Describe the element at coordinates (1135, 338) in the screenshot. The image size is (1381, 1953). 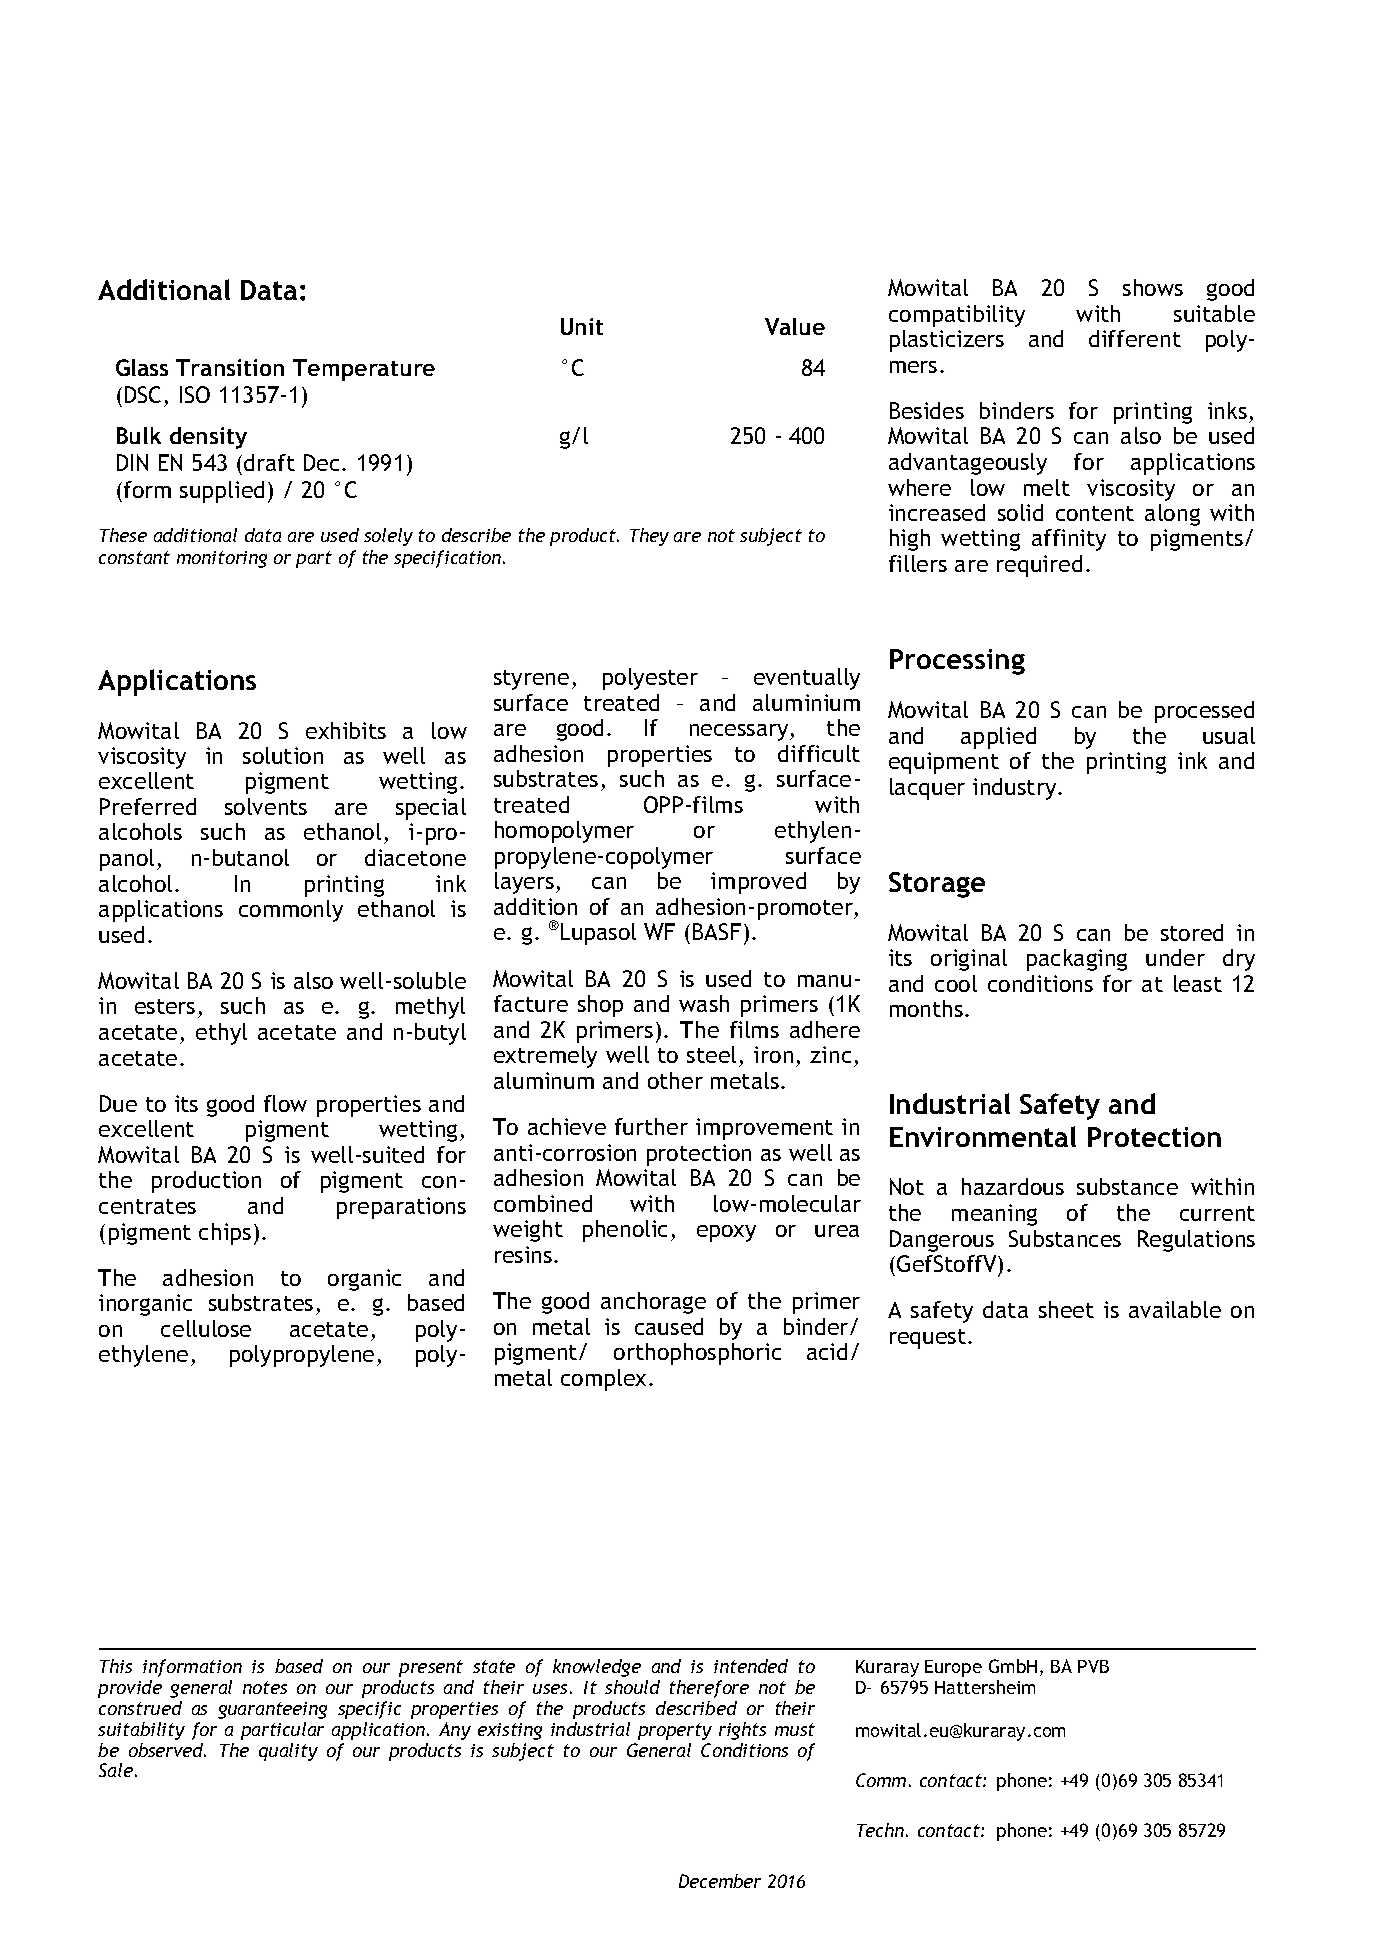
I see `different` at that location.
